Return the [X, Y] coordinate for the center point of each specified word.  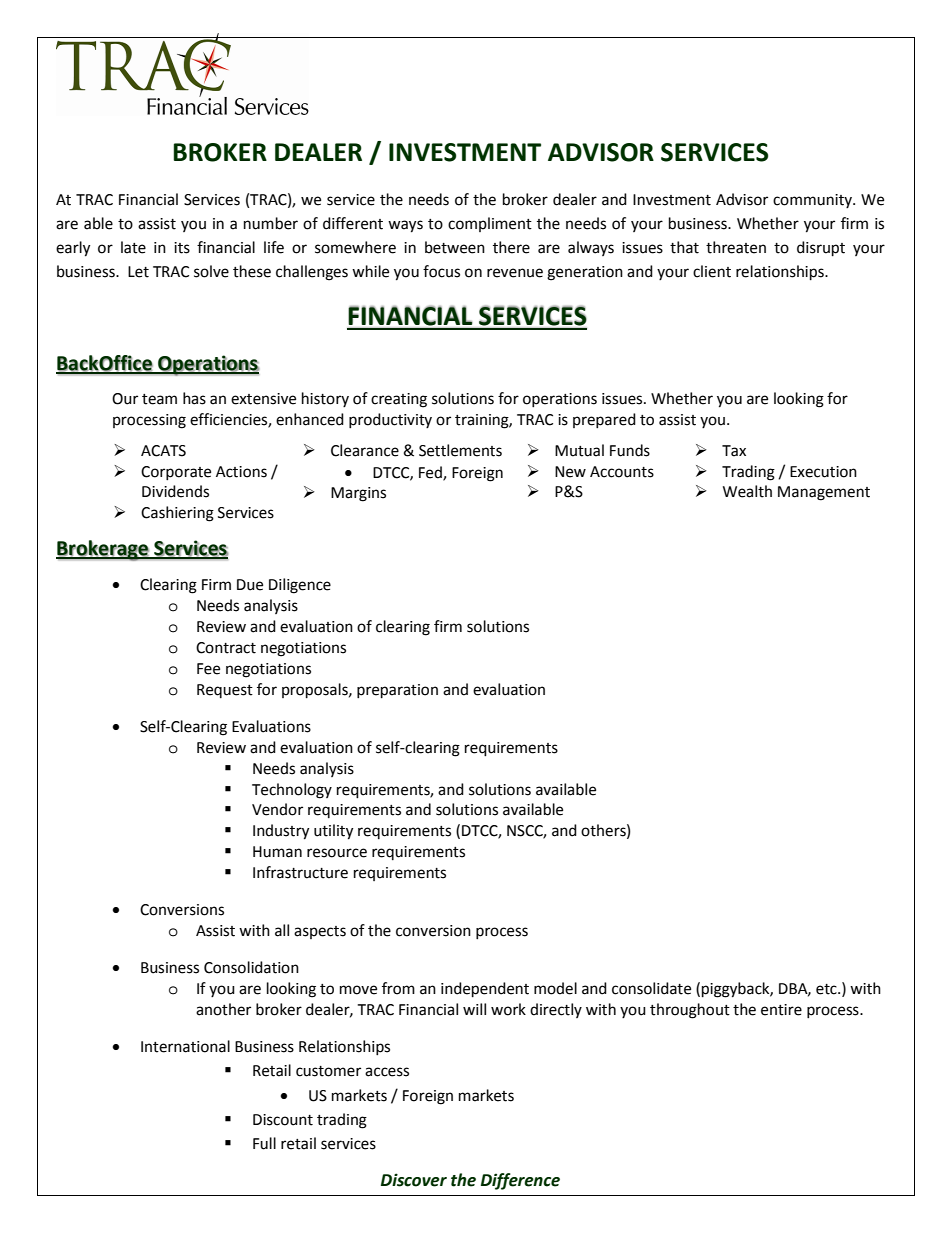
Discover [414, 1180]
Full [264, 1143]
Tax [734, 451]
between [455, 247]
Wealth [747, 491]
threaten [736, 247]
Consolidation [251, 967]
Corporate [176, 473]
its [182, 248]
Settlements [460, 450]
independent [485, 990]
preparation [397, 691]
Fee [208, 669]
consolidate [651, 988]
